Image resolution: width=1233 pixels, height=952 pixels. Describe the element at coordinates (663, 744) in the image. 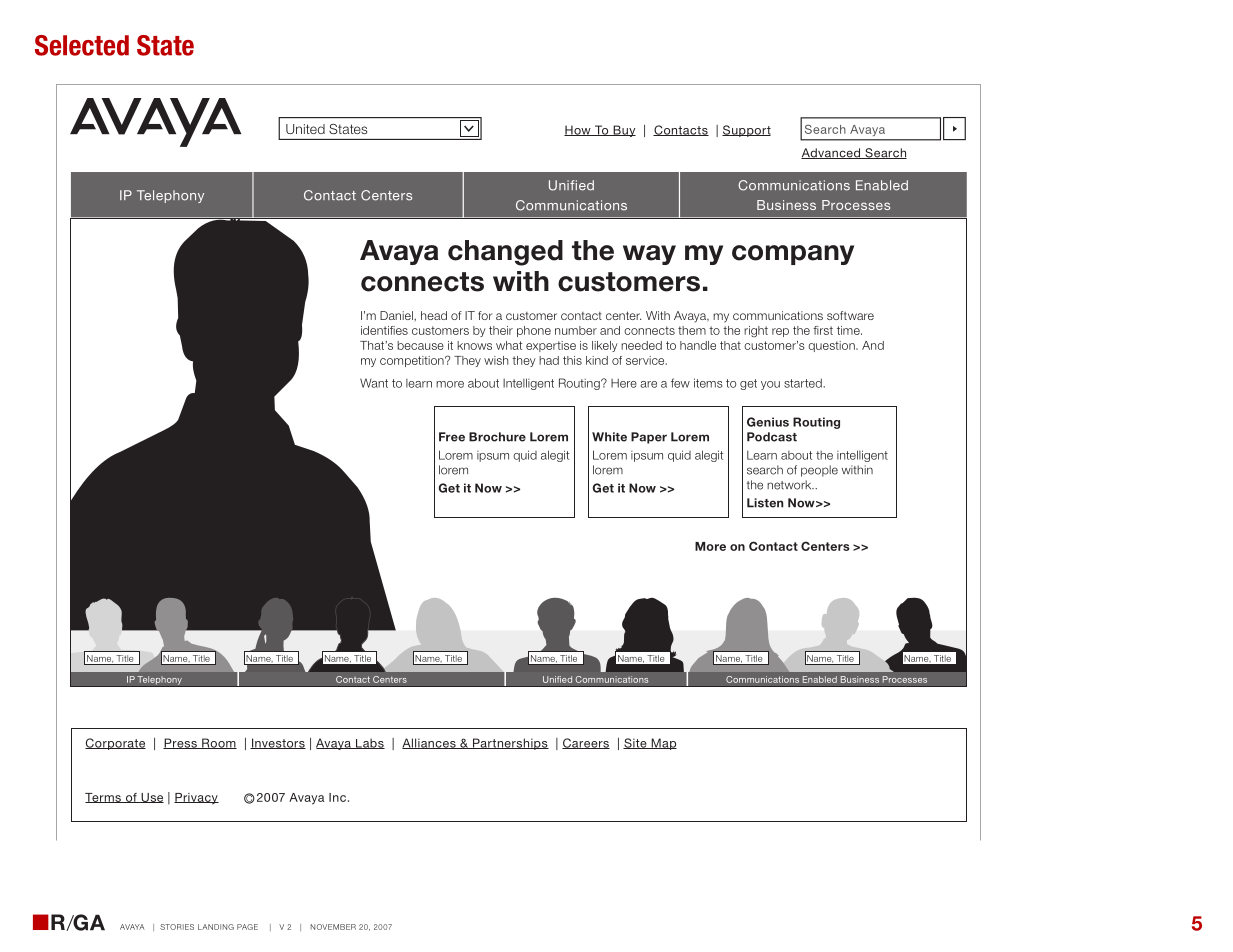

I see `Map` at that location.
